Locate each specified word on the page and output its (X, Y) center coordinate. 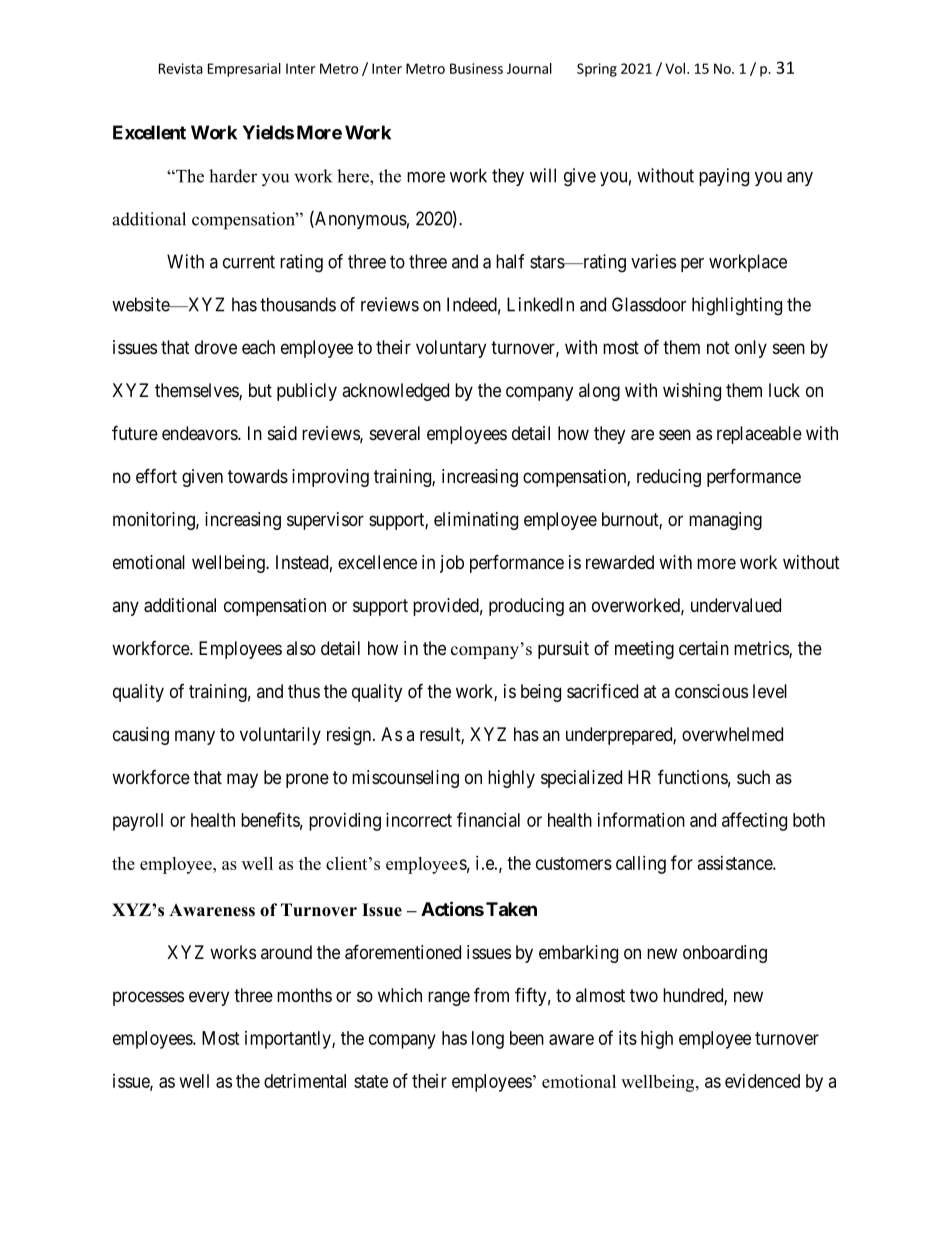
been (527, 1038)
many (195, 737)
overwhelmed (732, 734)
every (209, 998)
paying (724, 177)
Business (476, 68)
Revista (181, 68)
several (395, 433)
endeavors (200, 433)
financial (488, 819)
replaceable (759, 435)
